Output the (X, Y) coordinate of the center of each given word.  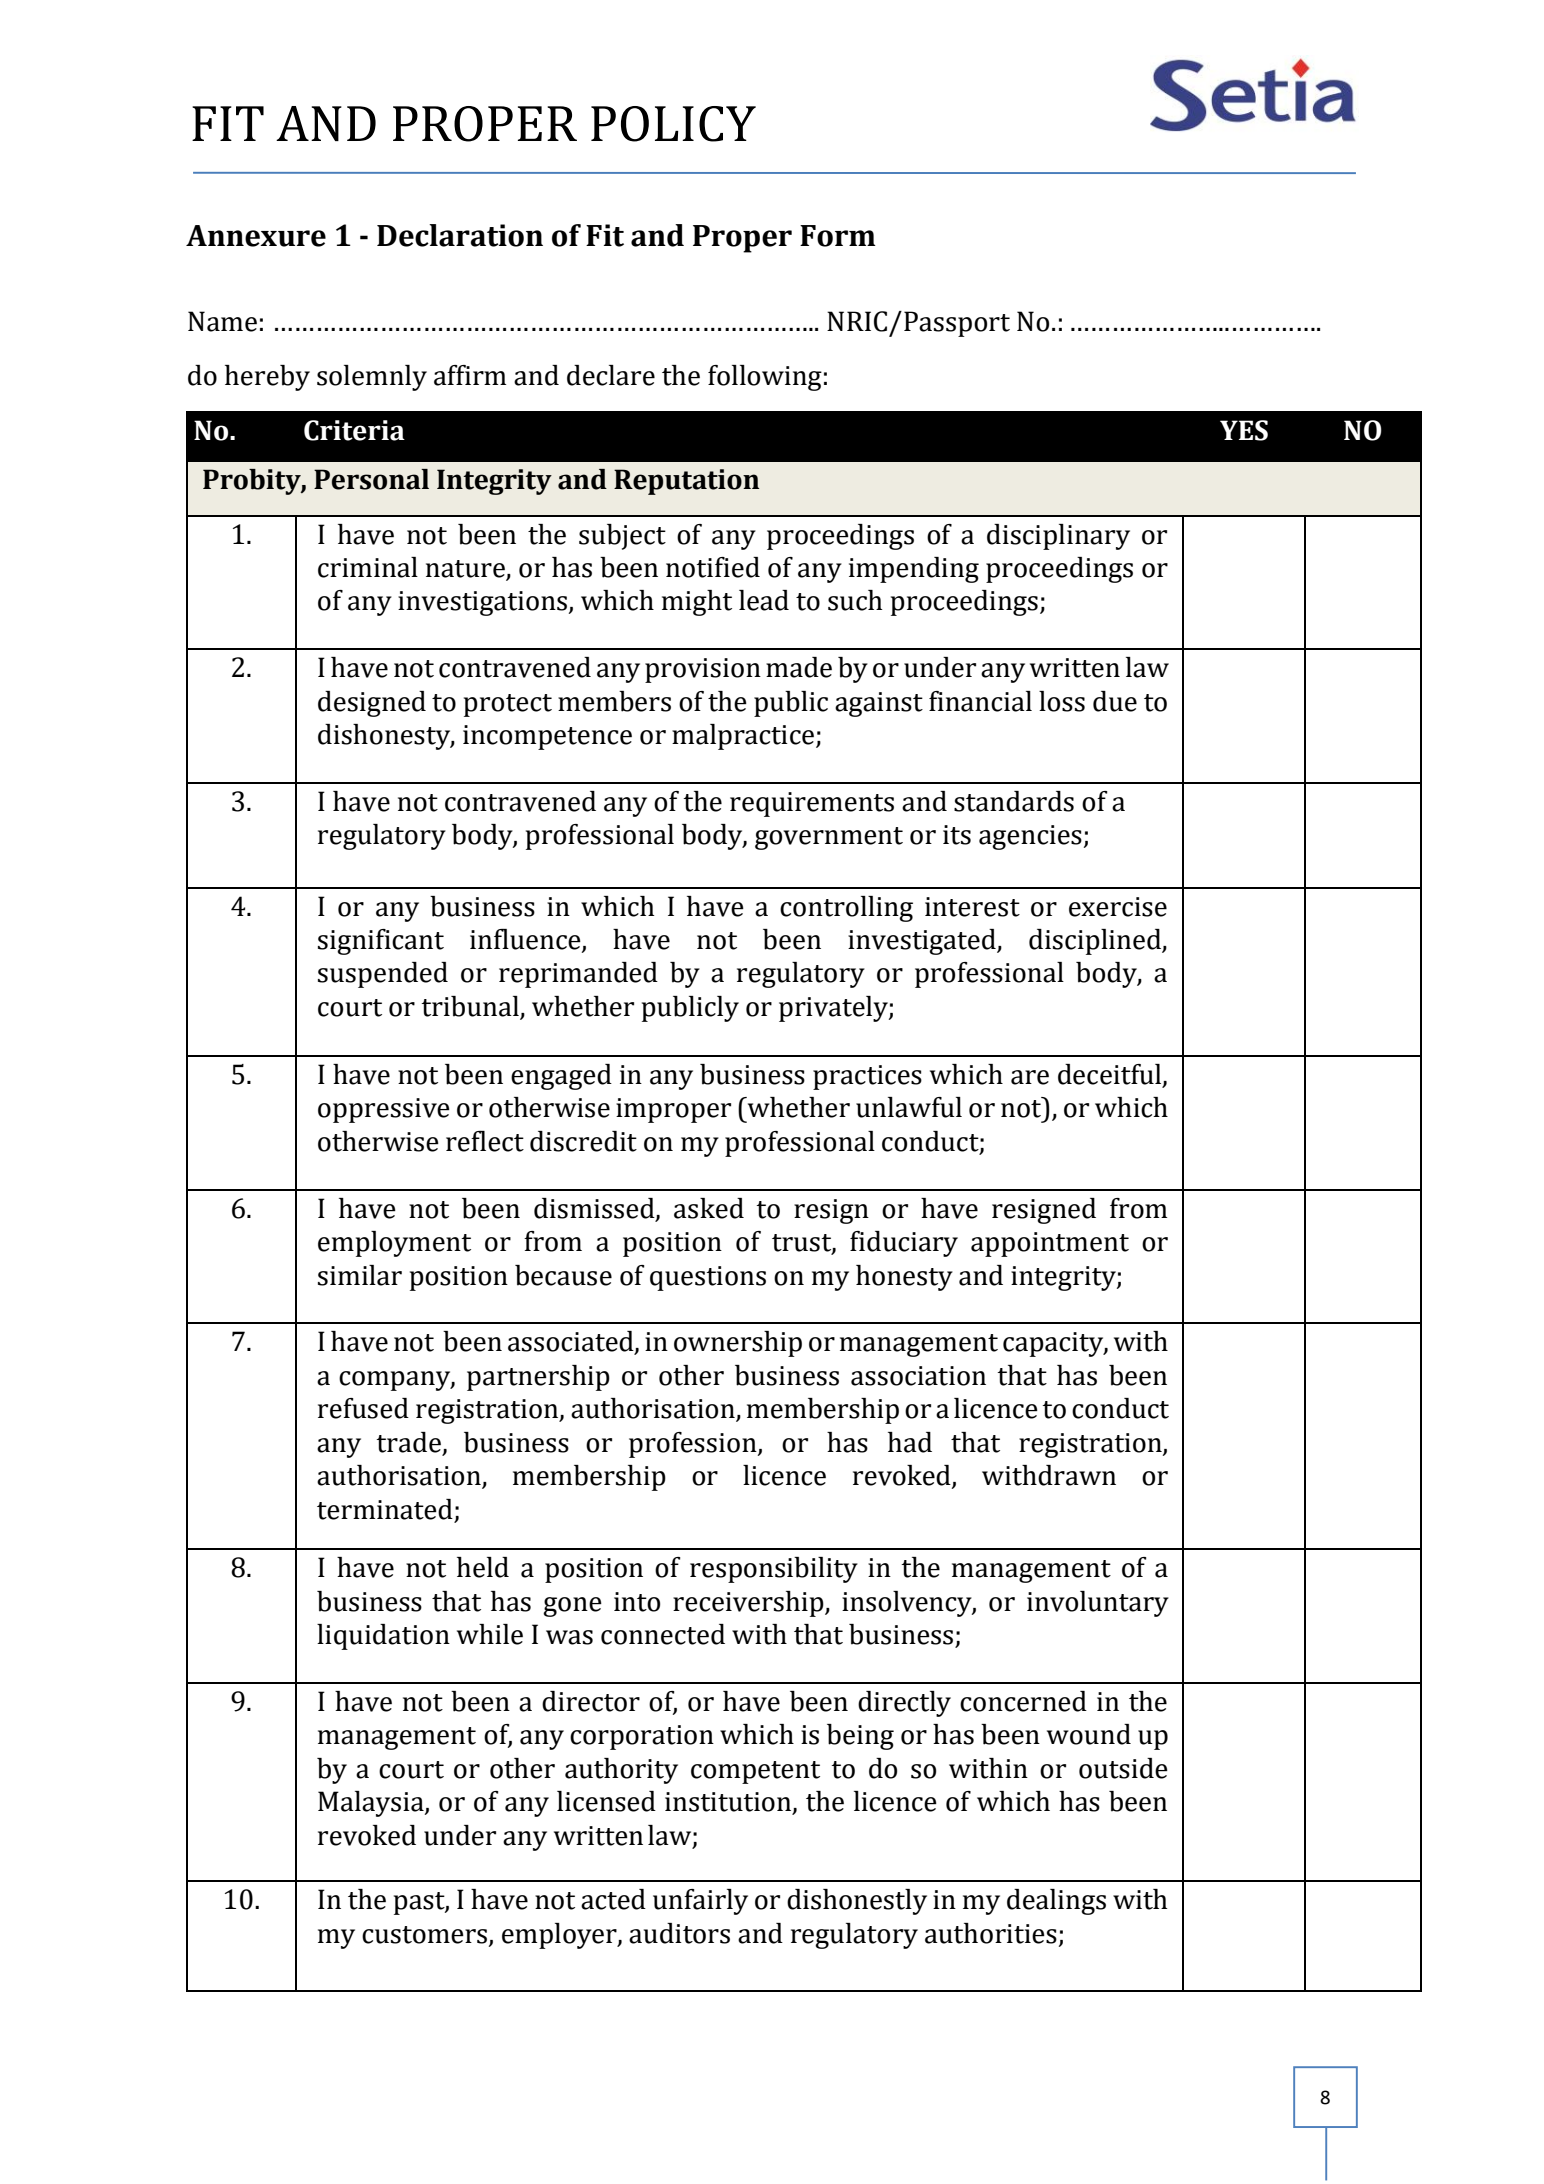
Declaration (460, 235)
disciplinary (1058, 537)
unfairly (700, 1902)
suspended (383, 975)
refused (363, 1408)
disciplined (1096, 942)
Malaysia (372, 1804)
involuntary (1098, 1604)
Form (838, 236)
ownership (738, 1344)
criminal (368, 567)
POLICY (673, 124)
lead (764, 600)
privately (834, 1009)
